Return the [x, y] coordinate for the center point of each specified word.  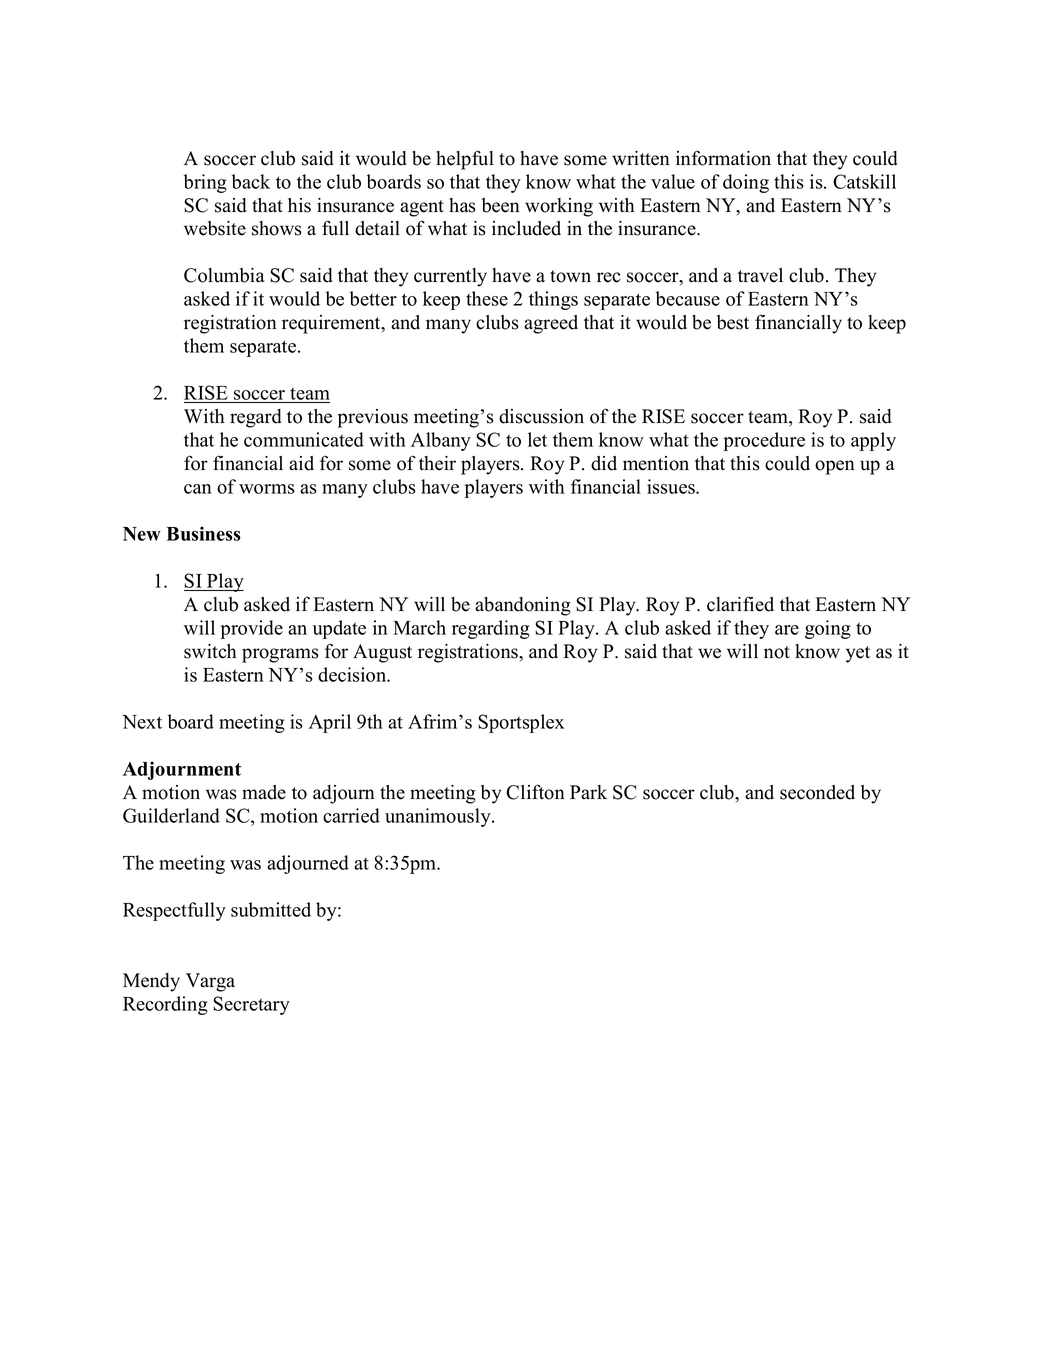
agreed [551, 324]
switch [210, 651]
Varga [210, 982]
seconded [817, 792]
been [501, 205]
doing [746, 183]
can [198, 489]
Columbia [224, 275]
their [437, 463]
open [835, 467]
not [777, 652]
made [264, 792]
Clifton [535, 792]
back [251, 181]
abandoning [523, 606]
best [733, 322]
